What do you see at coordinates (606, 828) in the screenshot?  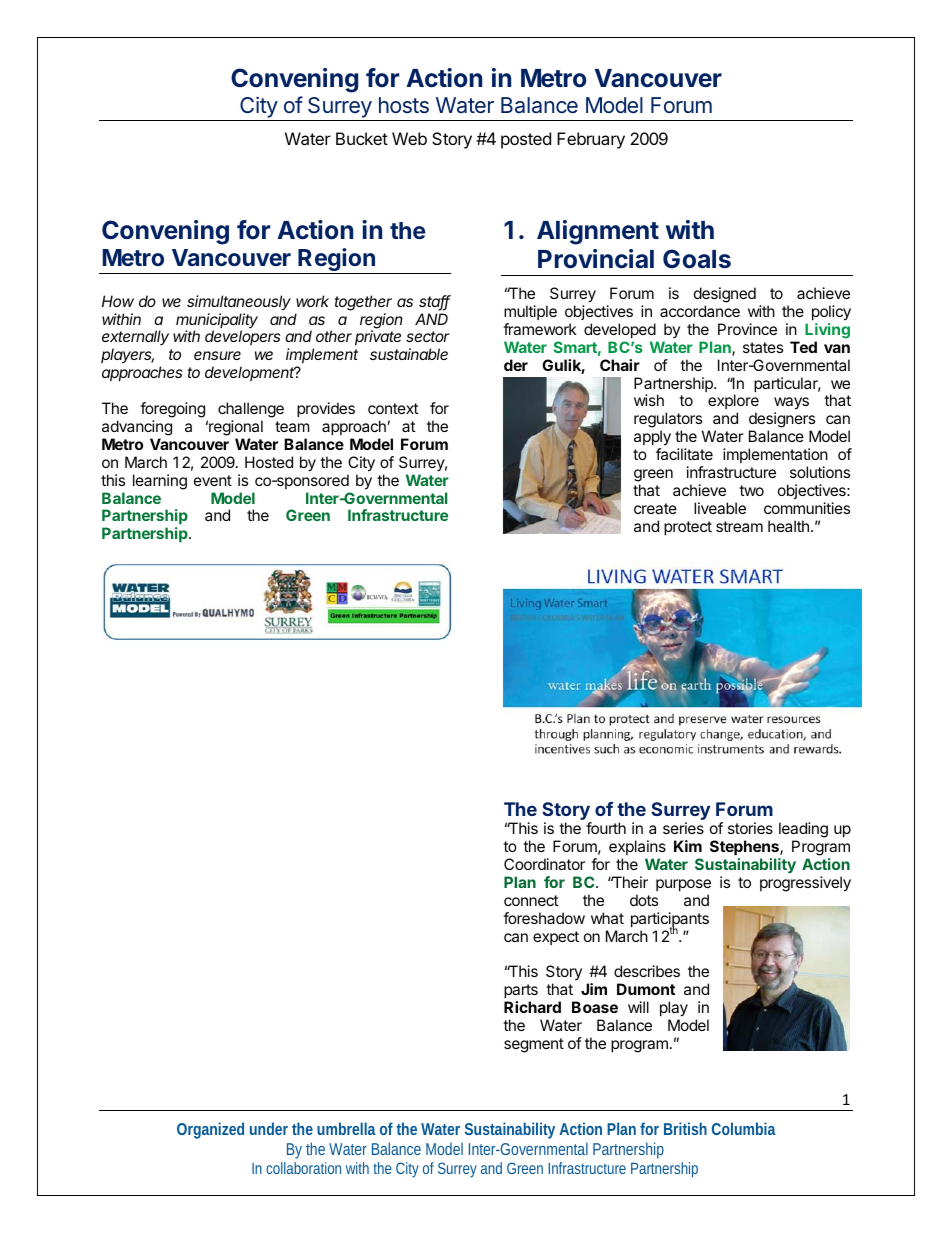 I see `fourth` at bounding box center [606, 828].
